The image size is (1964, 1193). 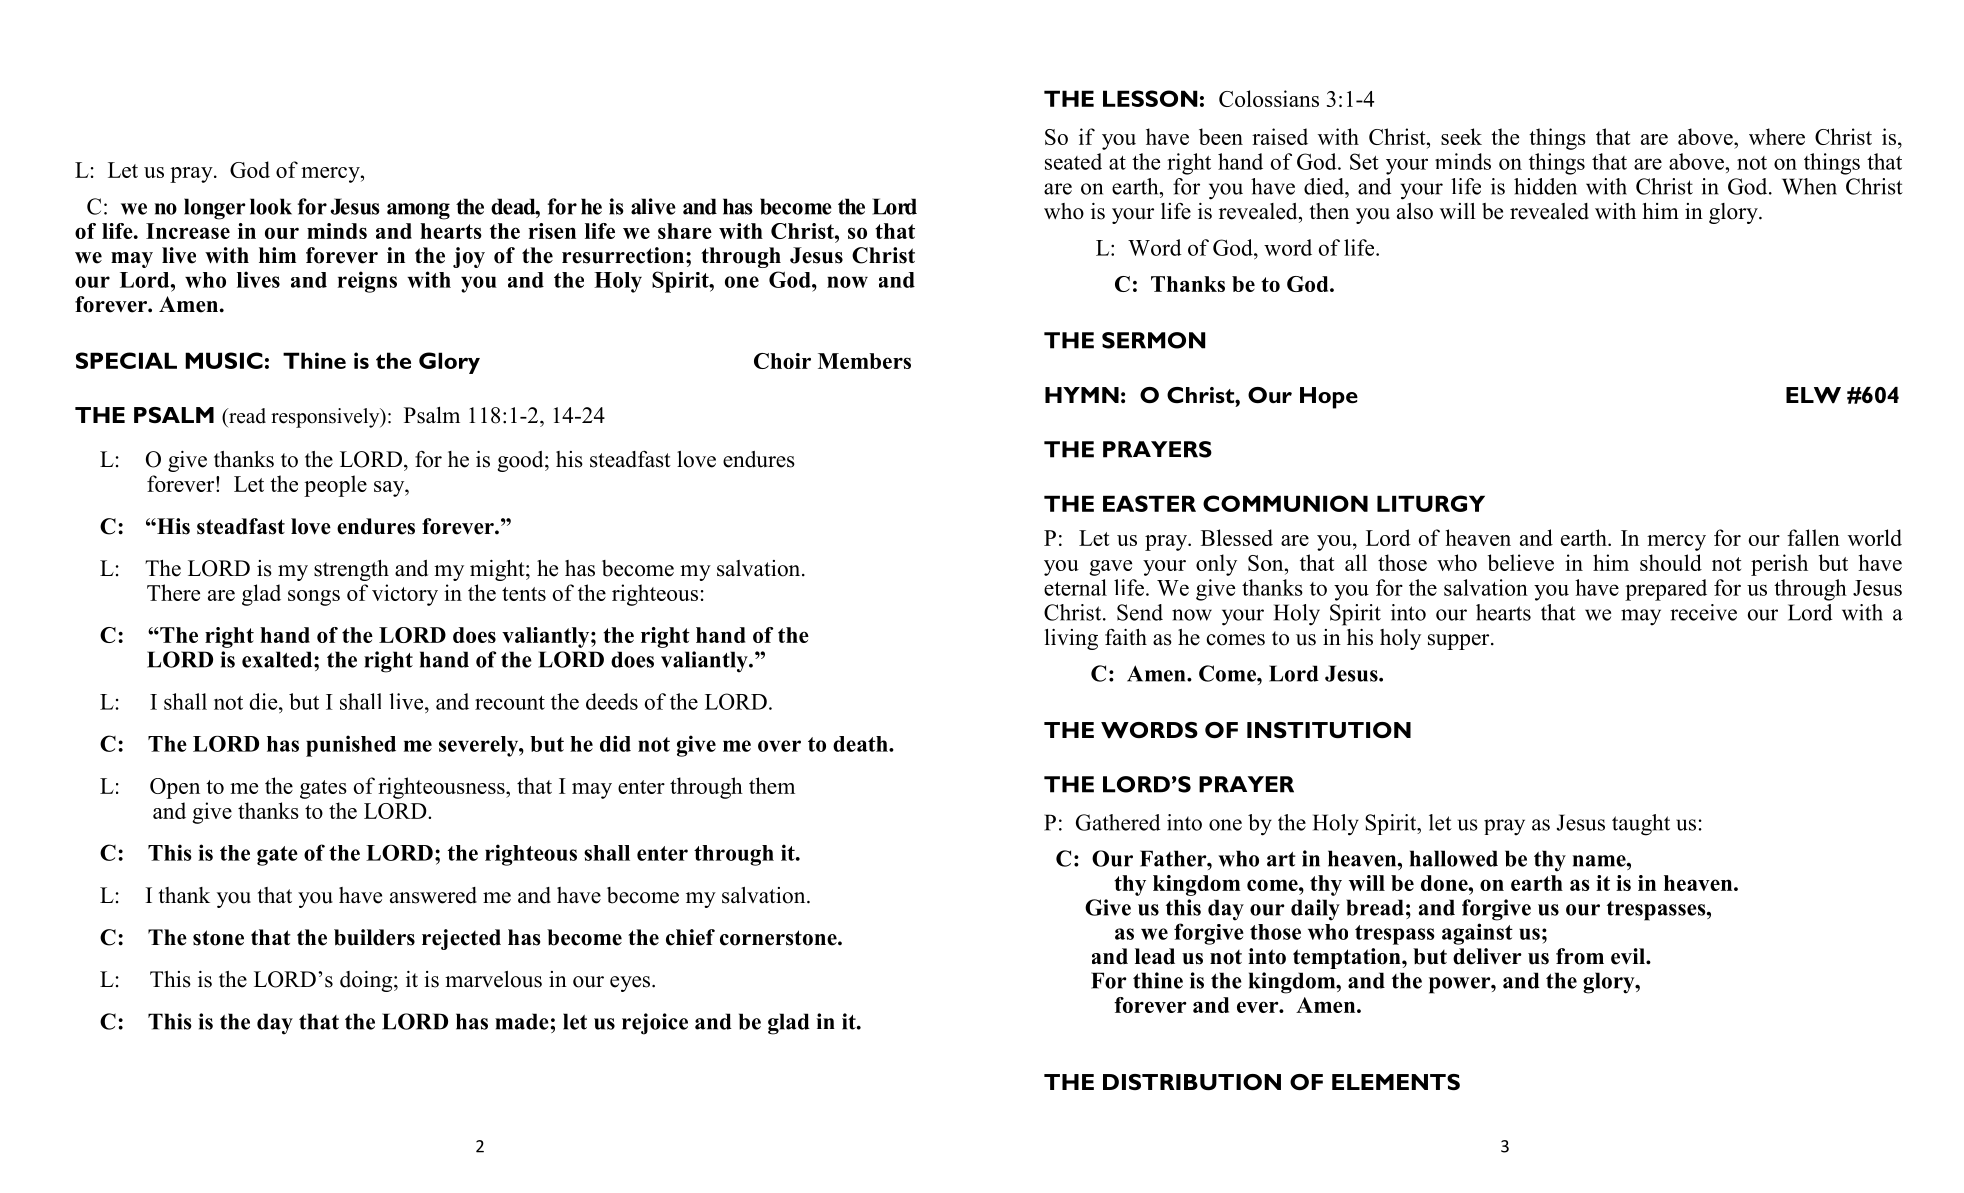 What do you see at coordinates (523, 1021) in the document?
I see `made` at bounding box center [523, 1021].
